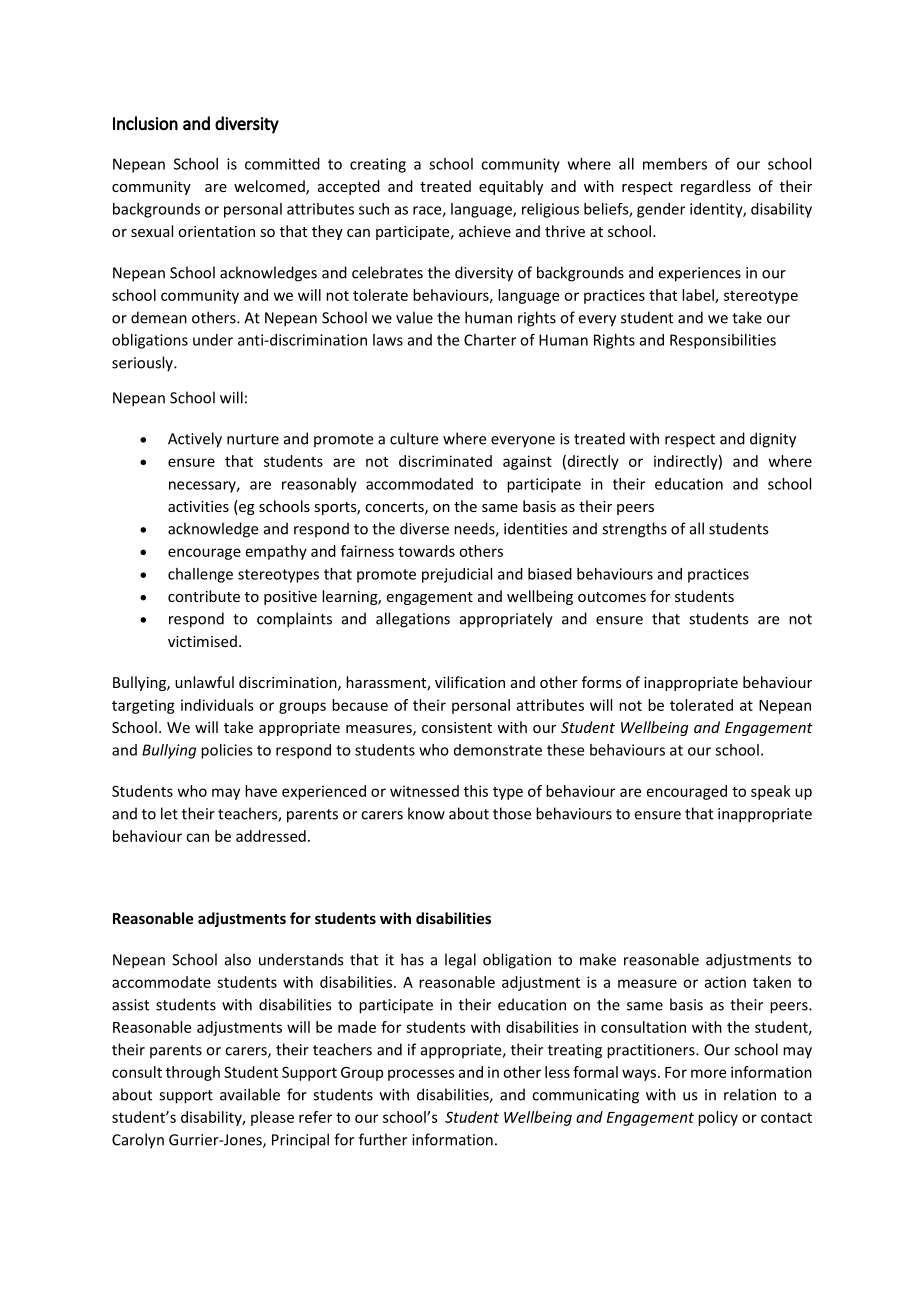 The width and height of the screenshot is (924, 1308). I want to click on processes, so click(421, 1075).
